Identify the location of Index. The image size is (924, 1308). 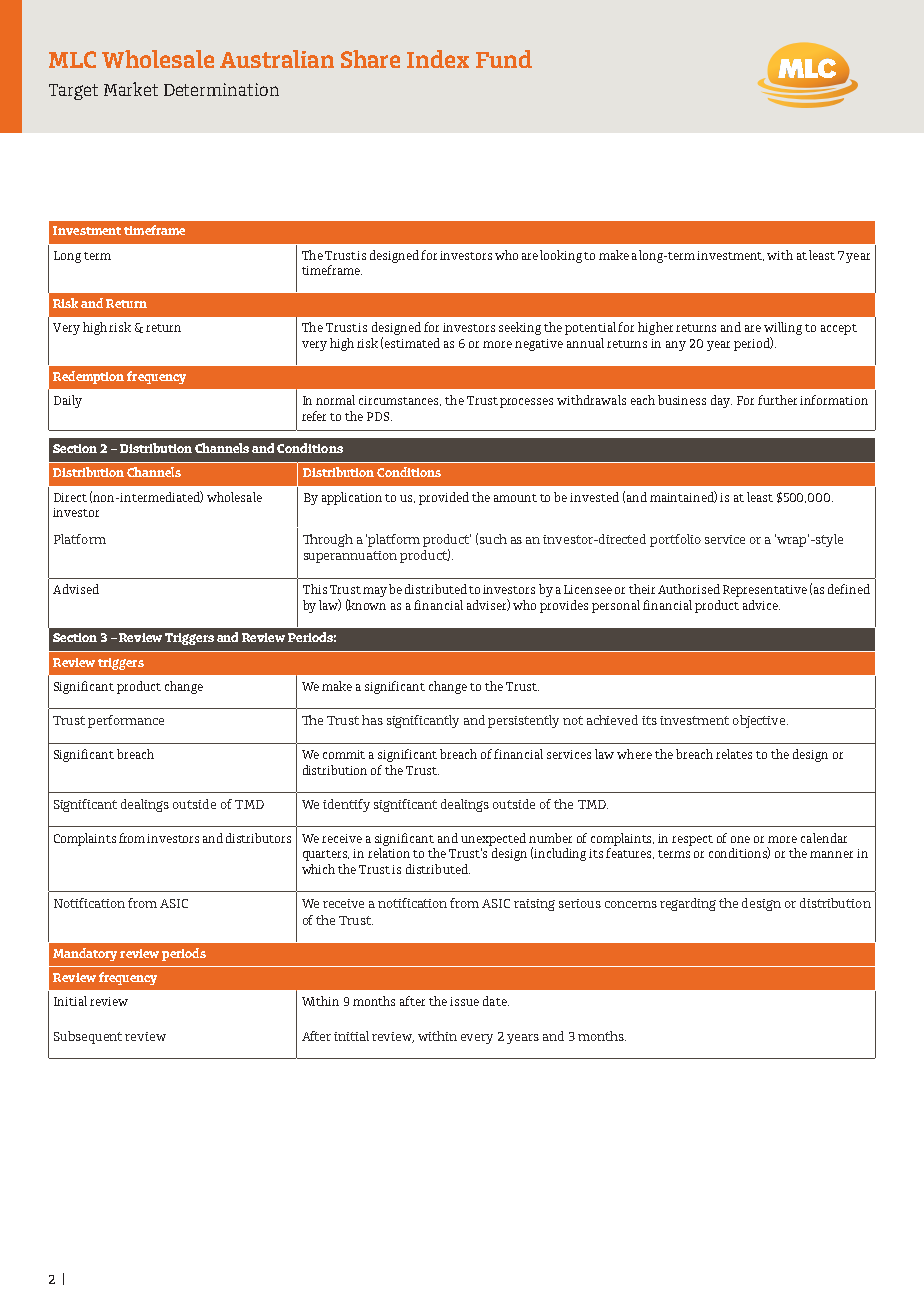
(438, 59).
